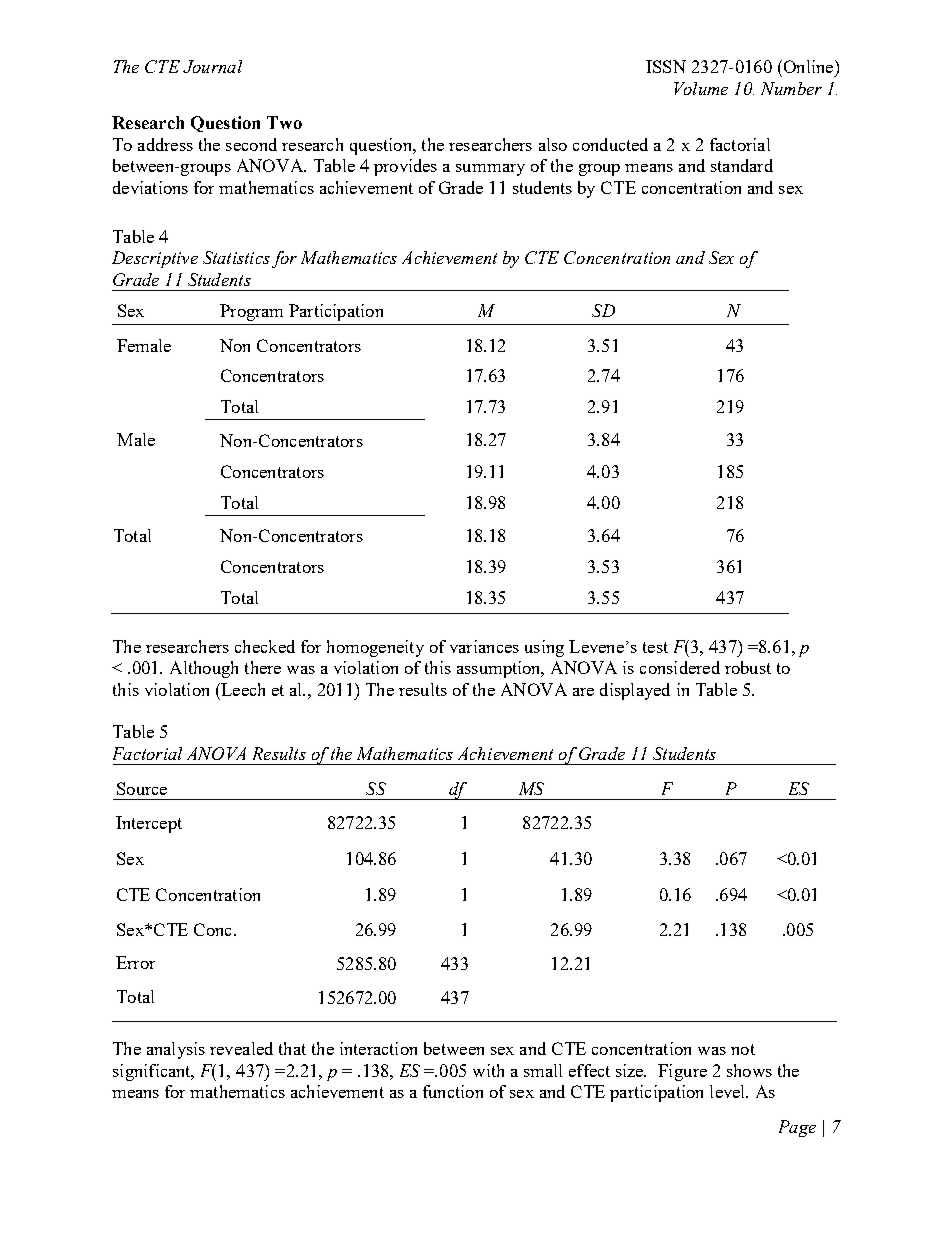 The width and height of the image is (952, 1233). I want to click on checked, so click(265, 646).
